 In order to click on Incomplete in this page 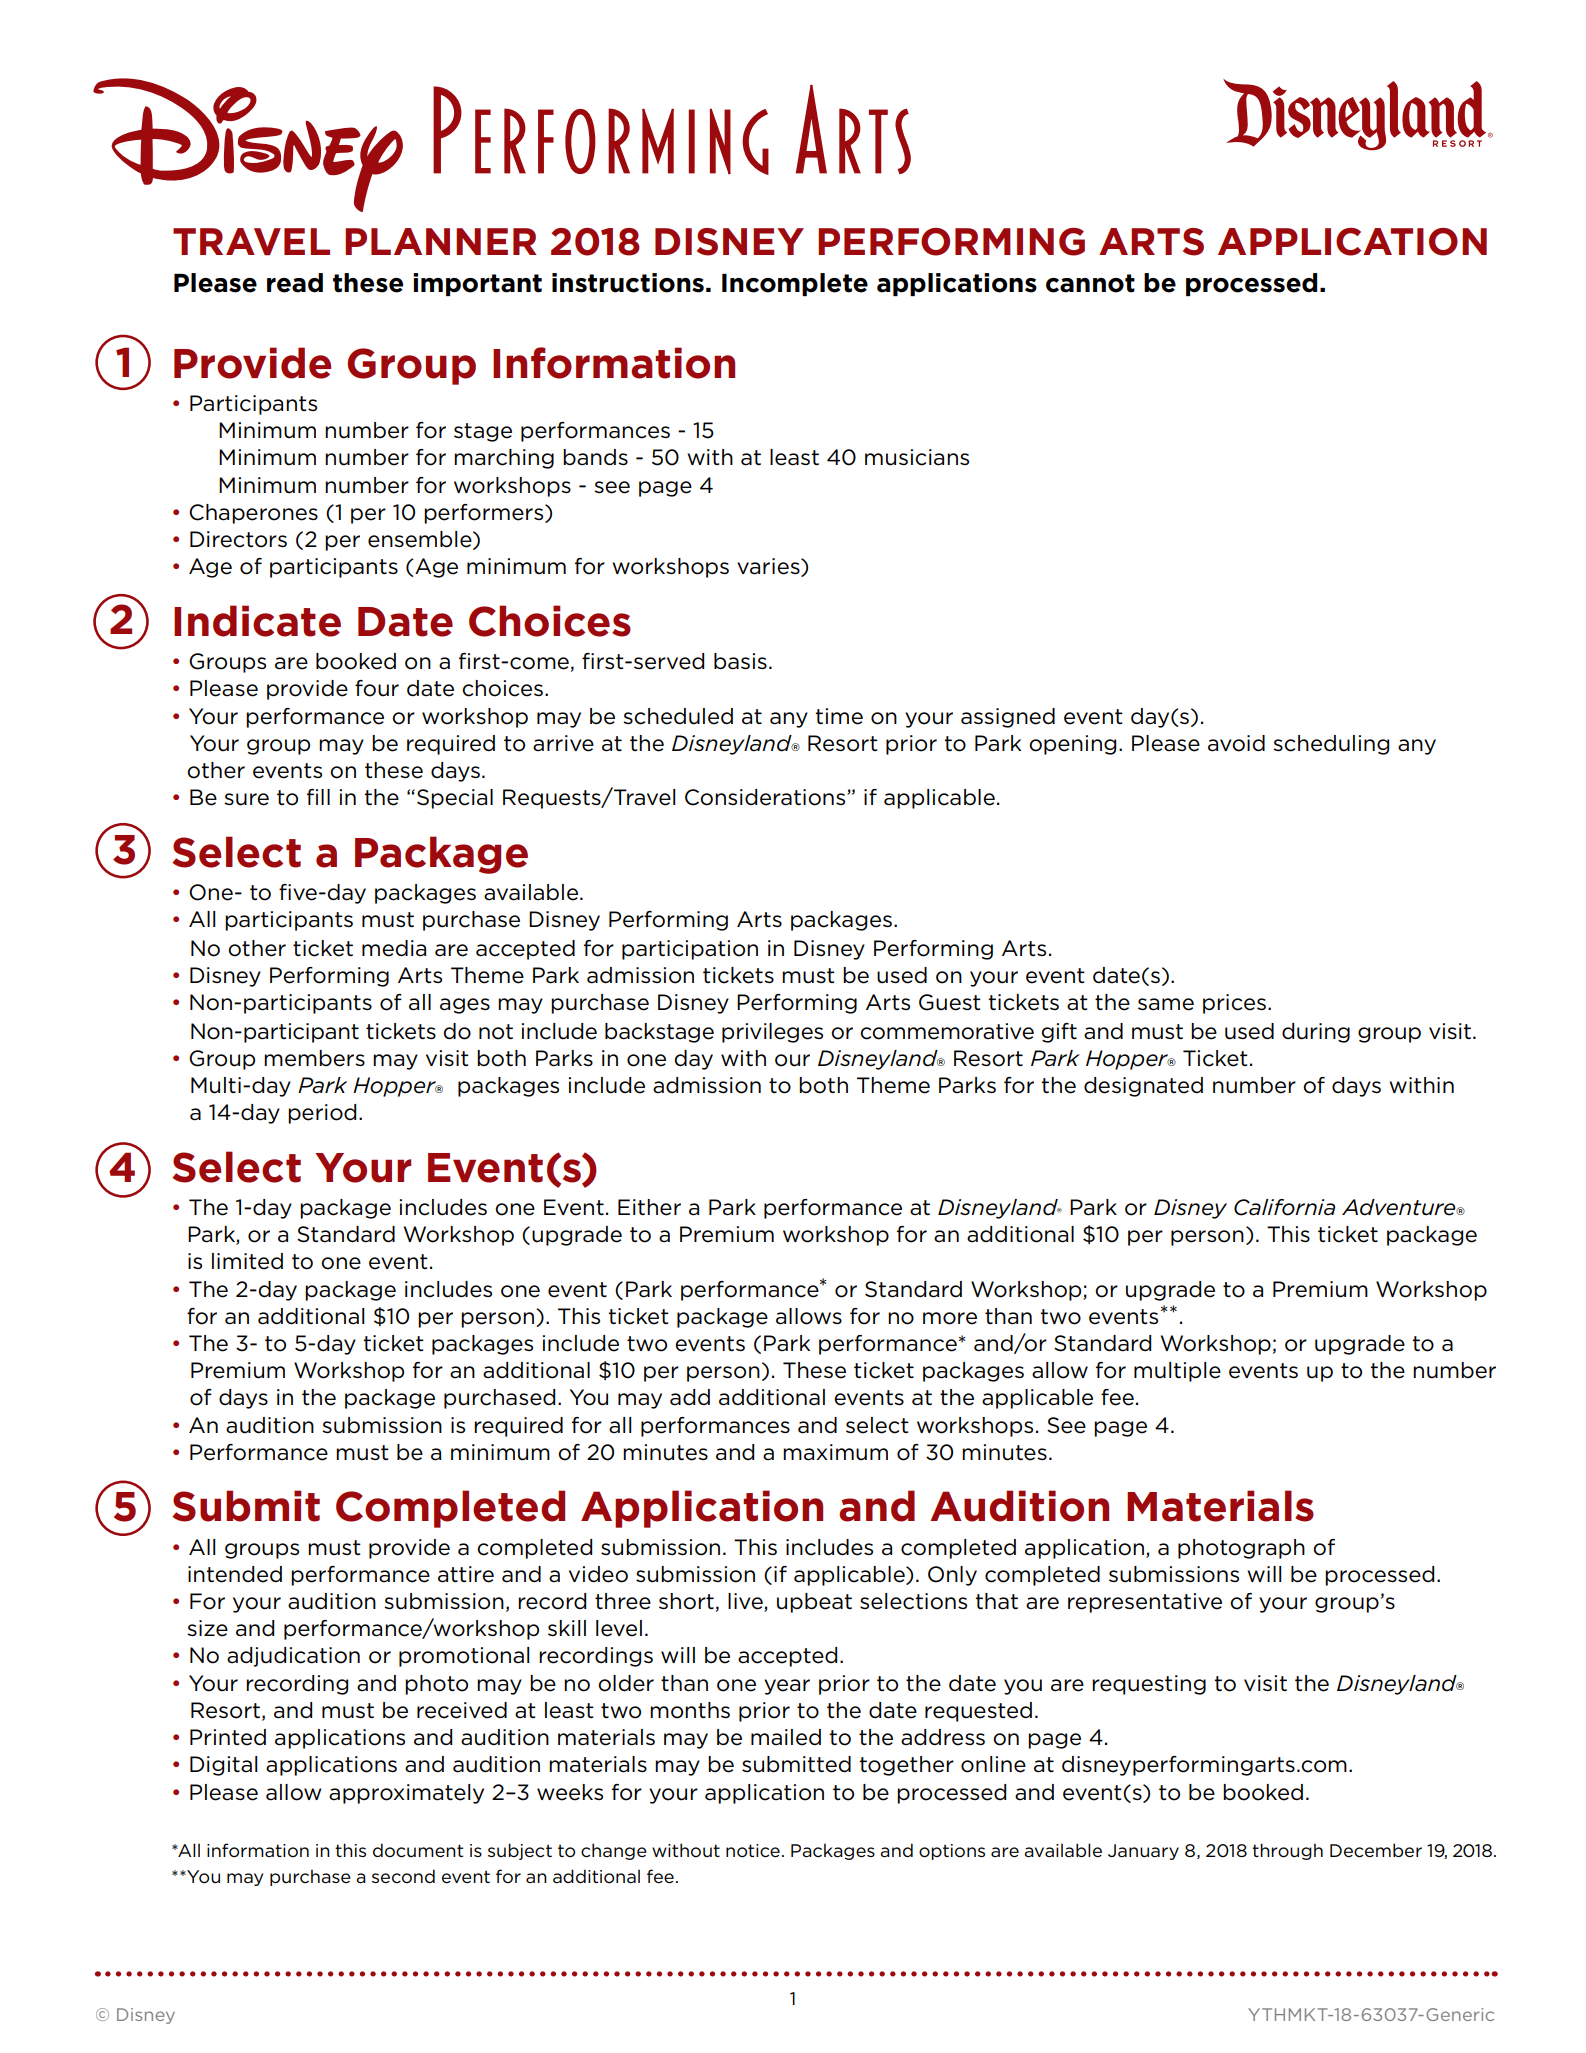, I will do `click(795, 284)`.
